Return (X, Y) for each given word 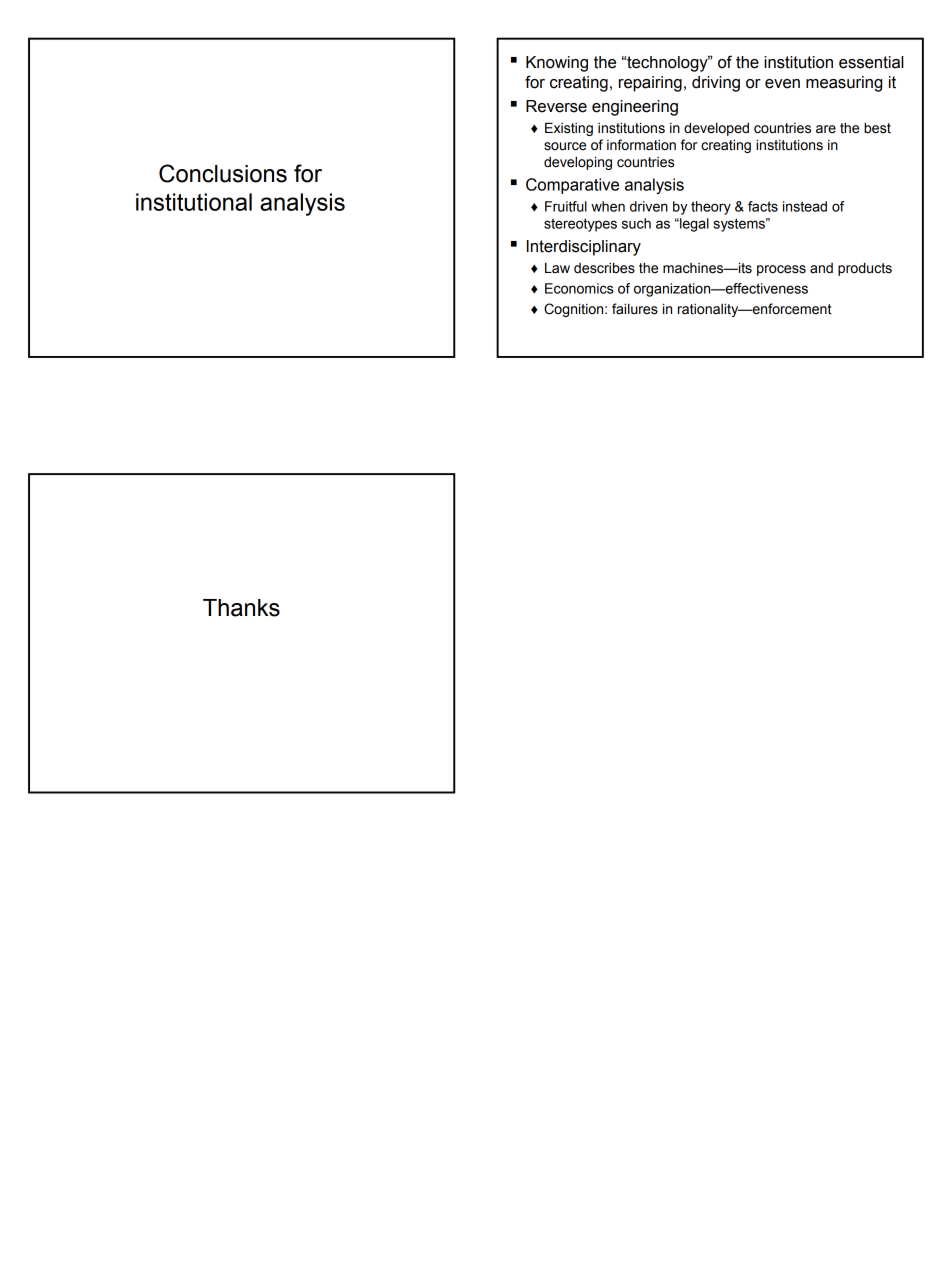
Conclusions (223, 173)
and (821, 268)
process (781, 270)
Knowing (557, 64)
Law (557, 268)
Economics (579, 288)
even (782, 84)
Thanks (241, 608)
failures (635, 309)
